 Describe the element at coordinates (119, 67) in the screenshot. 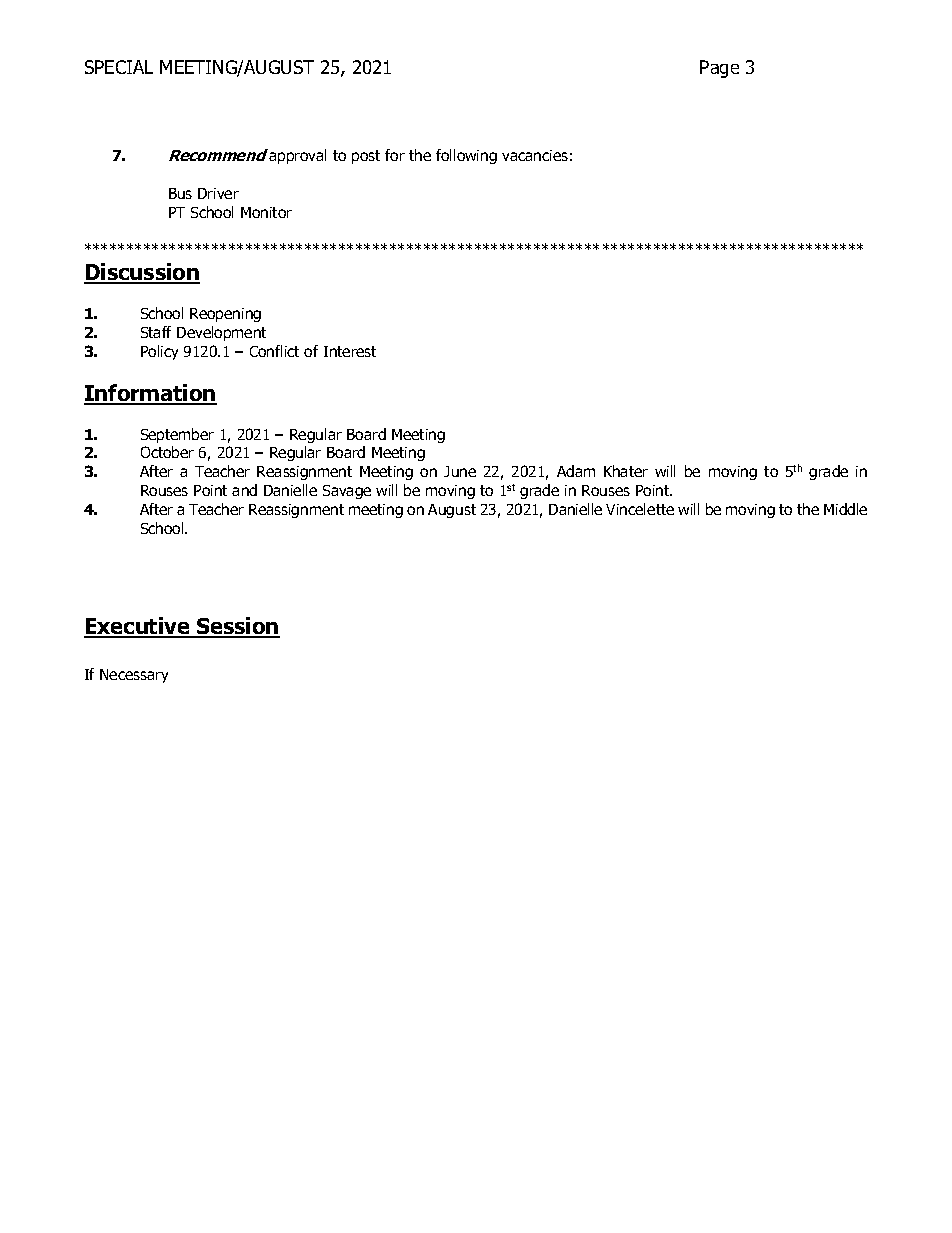

I see `SPECIAL` at that location.
